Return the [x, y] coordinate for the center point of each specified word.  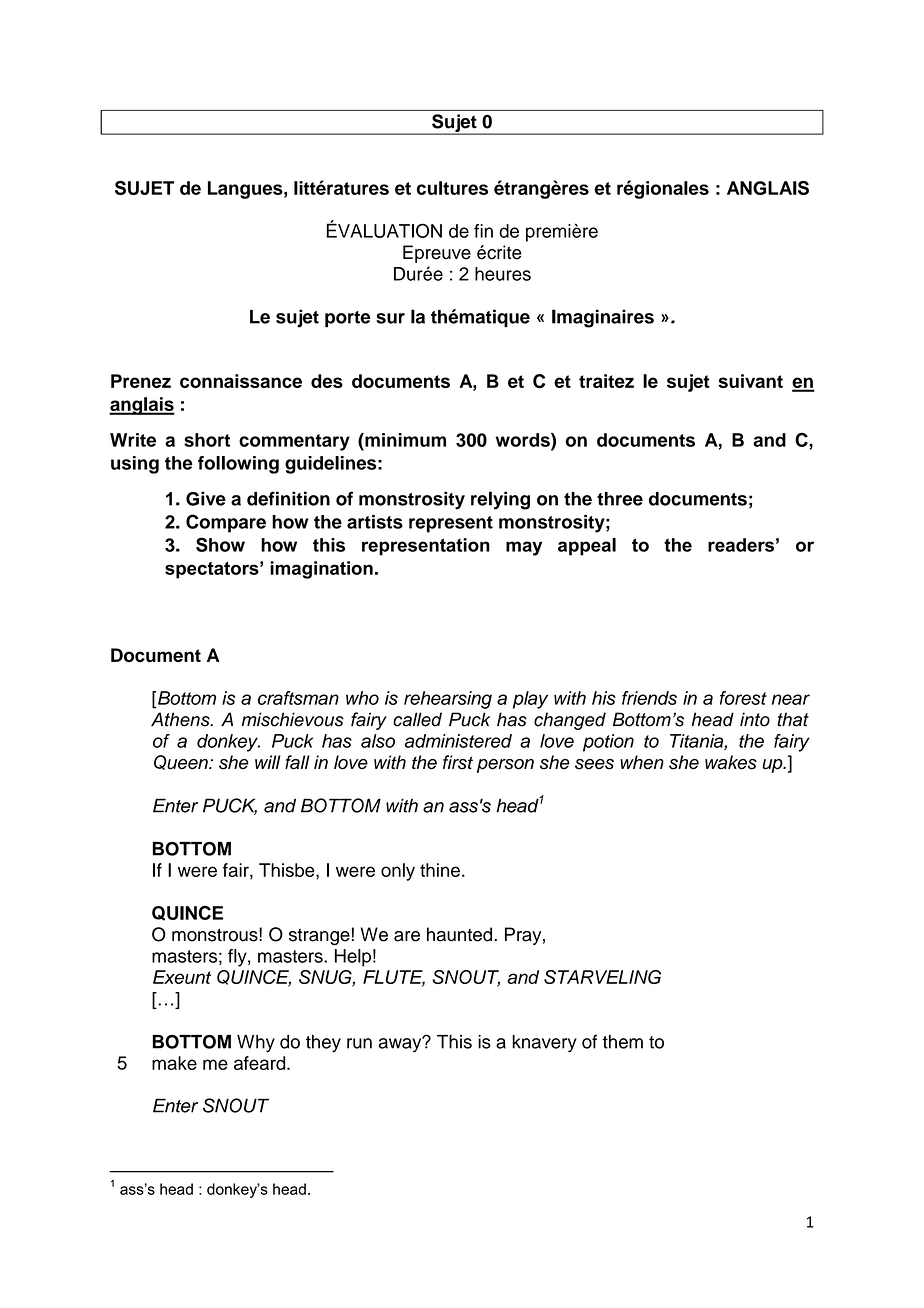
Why [256, 1044]
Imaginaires [603, 318]
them [623, 1042]
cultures [452, 188]
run [359, 1043]
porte [348, 319]
